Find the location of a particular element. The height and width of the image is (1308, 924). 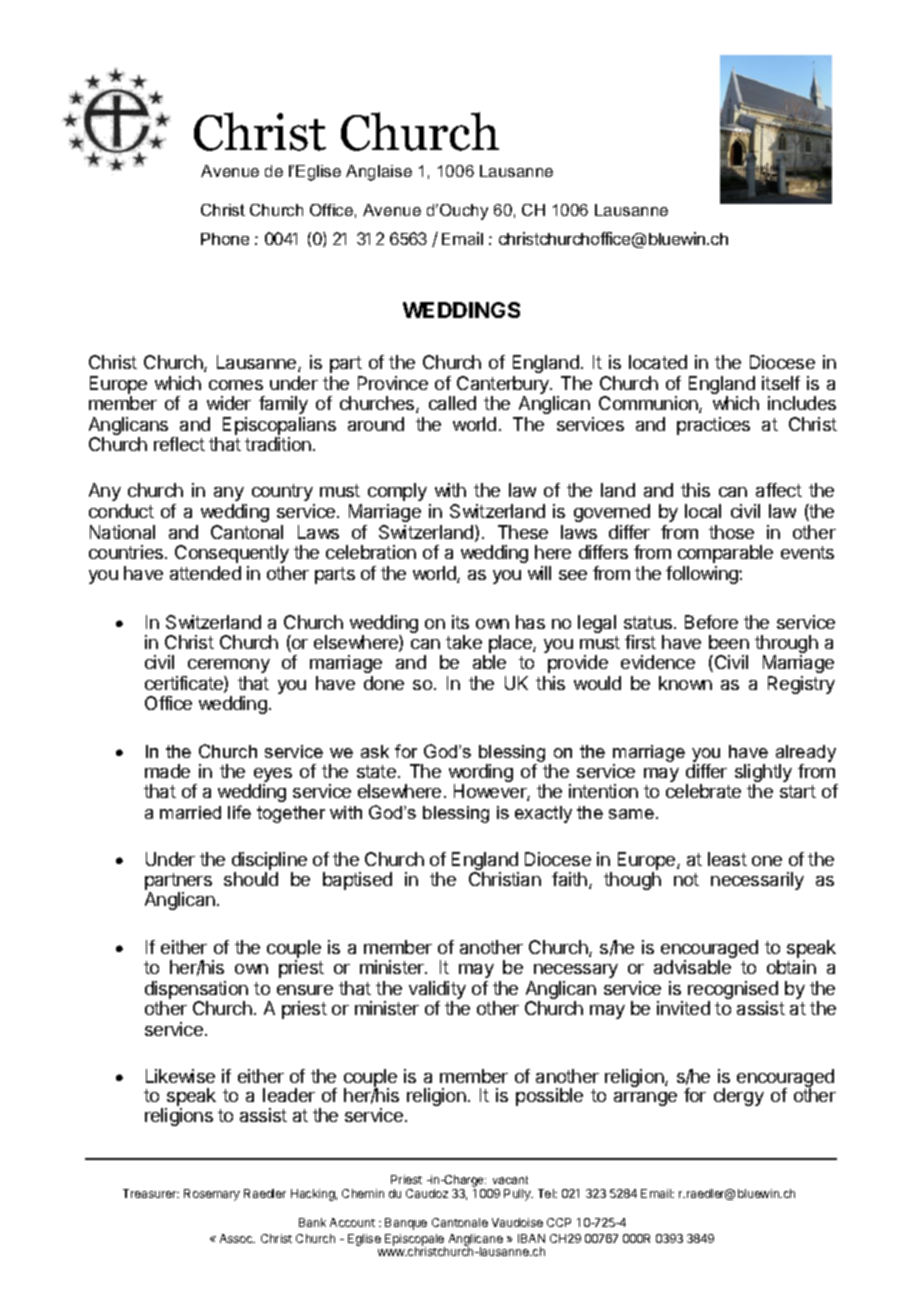

faith is located at coordinates (569, 879).
